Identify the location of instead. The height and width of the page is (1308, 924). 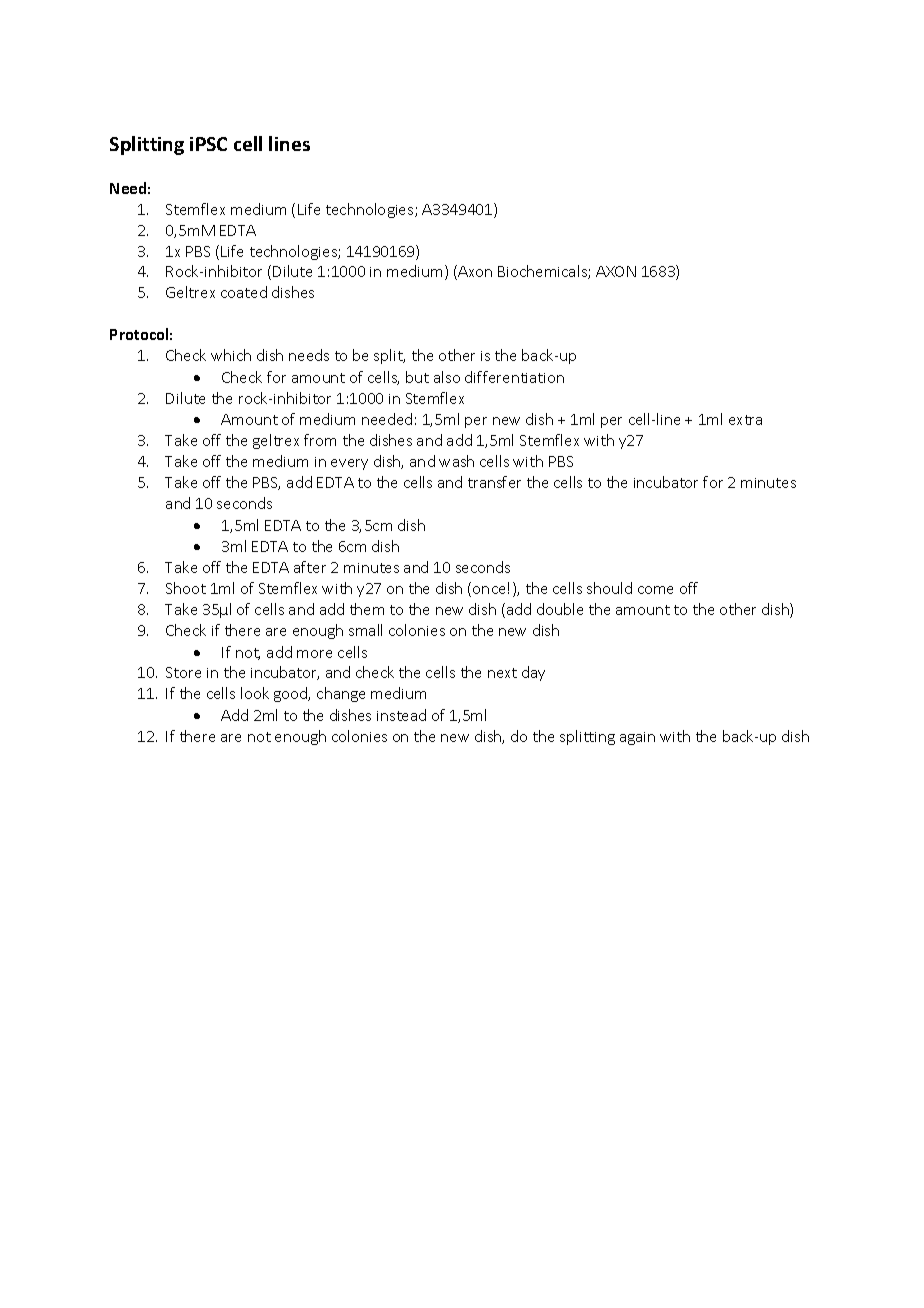
(401, 715).
